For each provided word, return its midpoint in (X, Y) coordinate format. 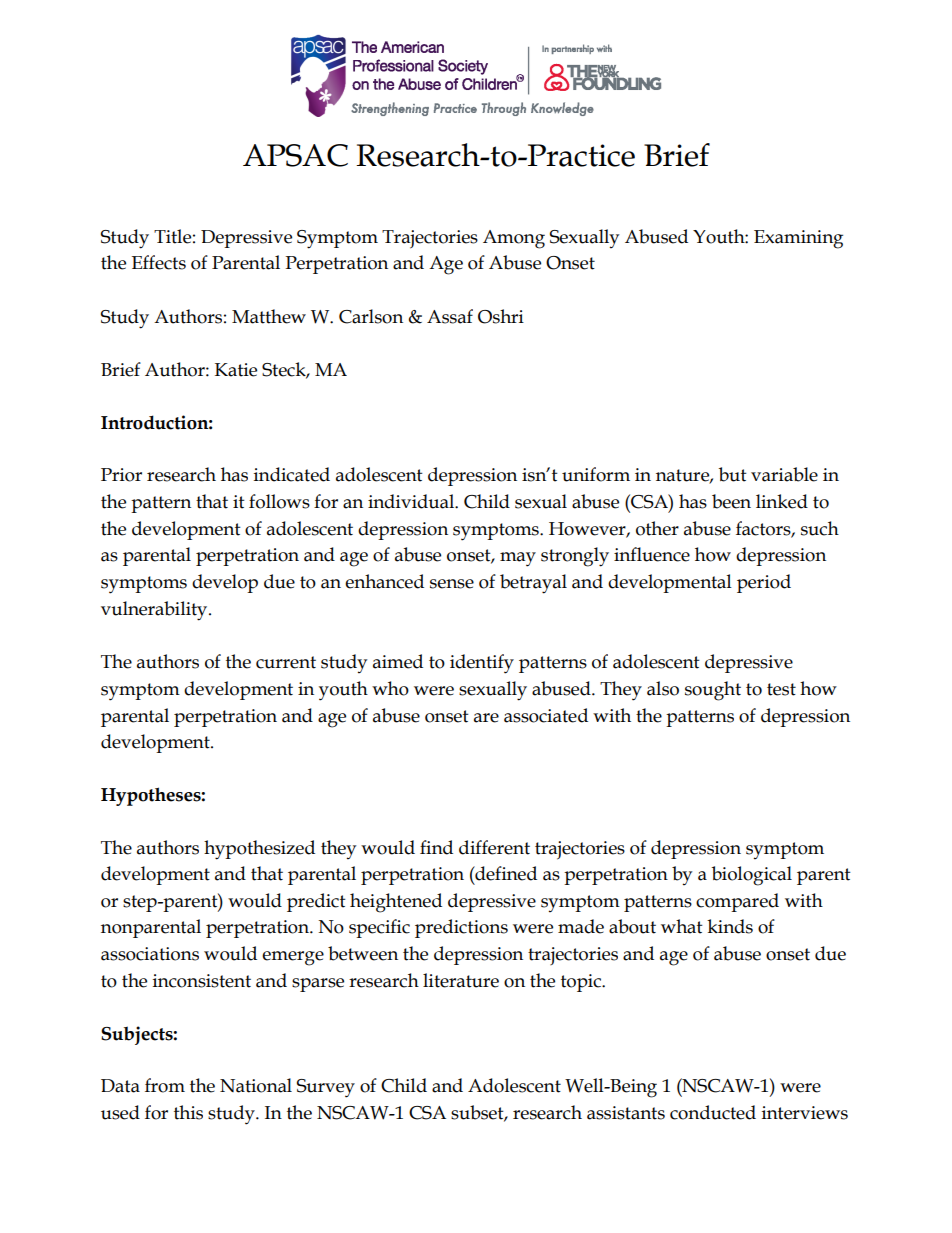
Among (514, 239)
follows (279, 501)
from (165, 1085)
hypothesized (259, 850)
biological (752, 876)
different (494, 847)
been (731, 501)
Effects (159, 262)
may (518, 559)
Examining (798, 239)
